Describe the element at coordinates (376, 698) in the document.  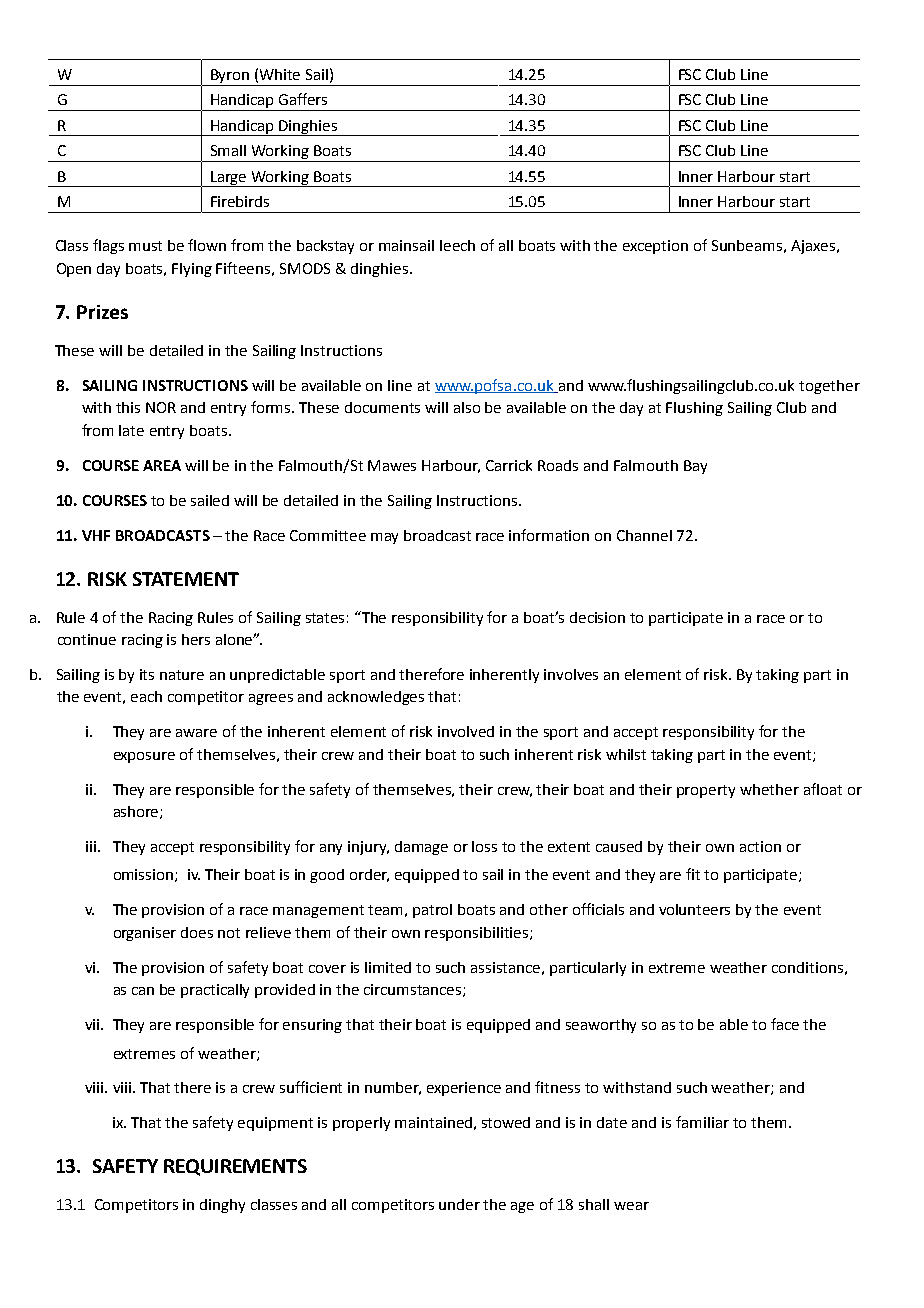
I see `acknowledges` at that location.
